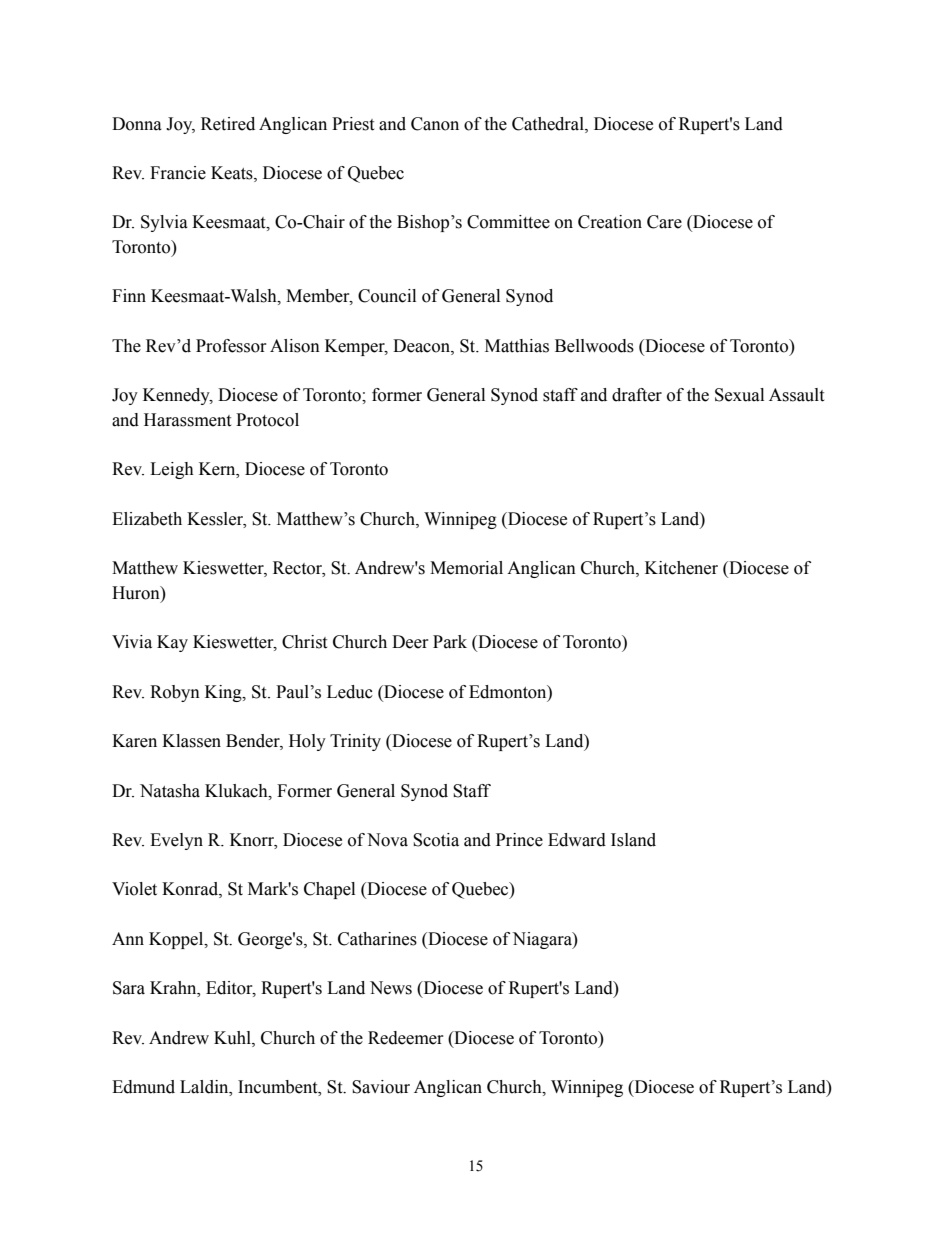 The width and height of the screenshot is (952, 1233). What do you see at coordinates (178, 173) in the screenshot?
I see `Francie` at bounding box center [178, 173].
